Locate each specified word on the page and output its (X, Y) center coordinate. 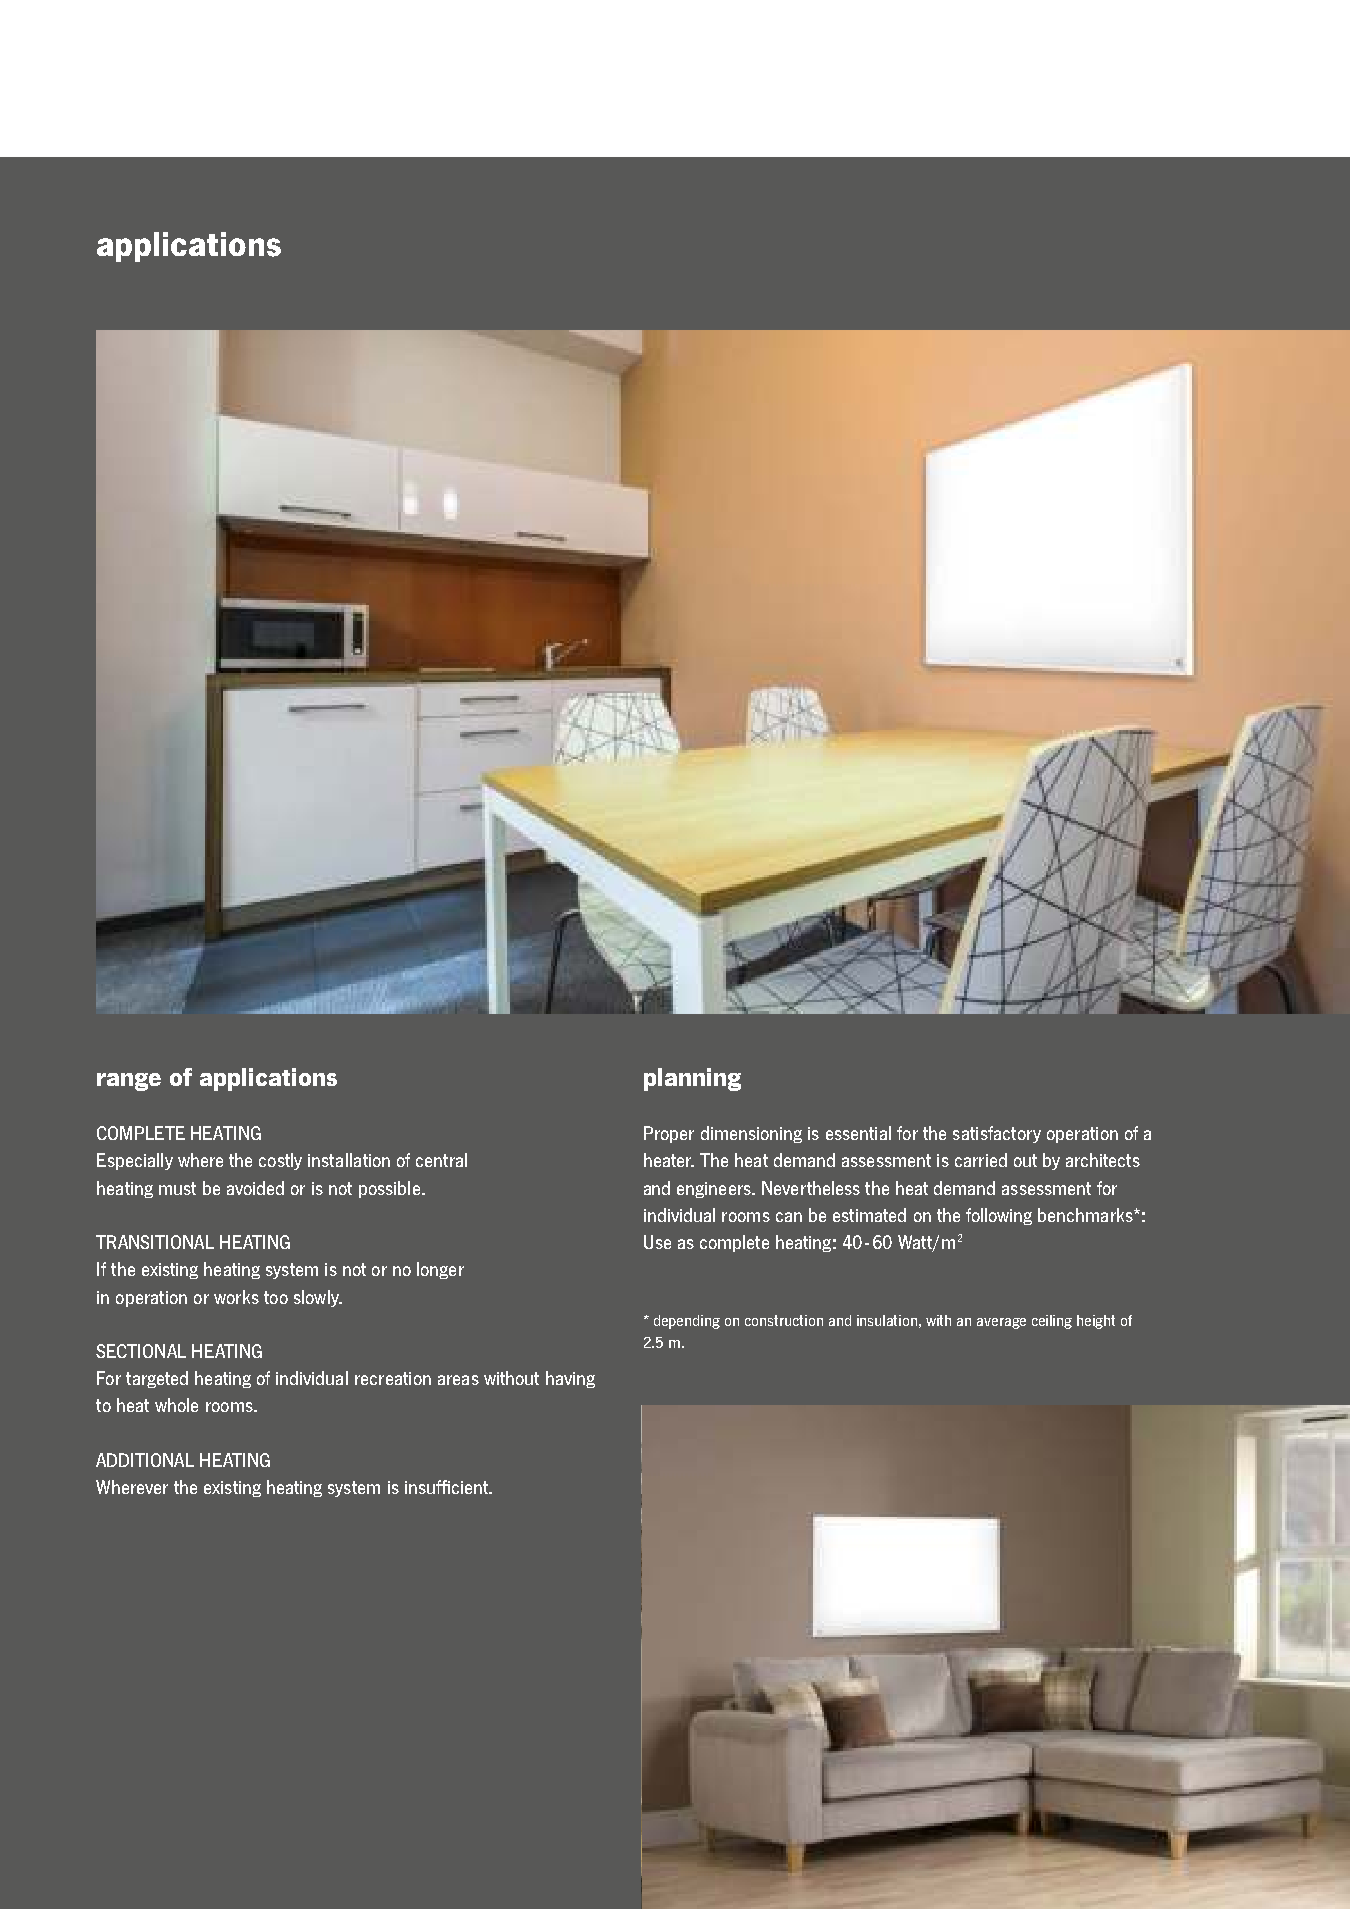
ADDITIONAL (145, 1460)
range (129, 1082)
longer (440, 1270)
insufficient (448, 1487)
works (236, 1297)
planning (692, 1079)
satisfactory (997, 1134)
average (1001, 1323)
